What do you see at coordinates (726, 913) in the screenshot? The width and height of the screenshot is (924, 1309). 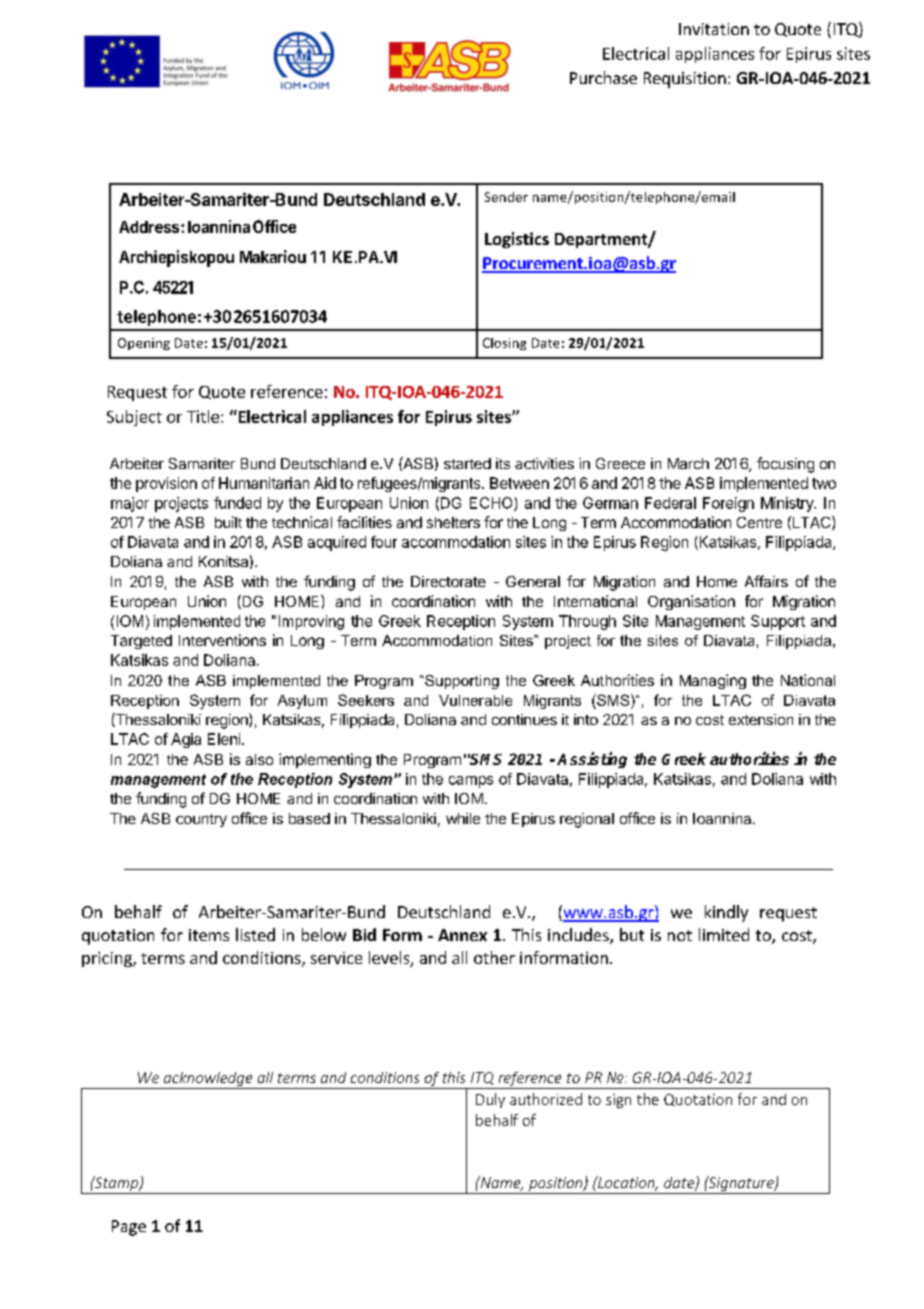 I see `kindly` at bounding box center [726, 913].
